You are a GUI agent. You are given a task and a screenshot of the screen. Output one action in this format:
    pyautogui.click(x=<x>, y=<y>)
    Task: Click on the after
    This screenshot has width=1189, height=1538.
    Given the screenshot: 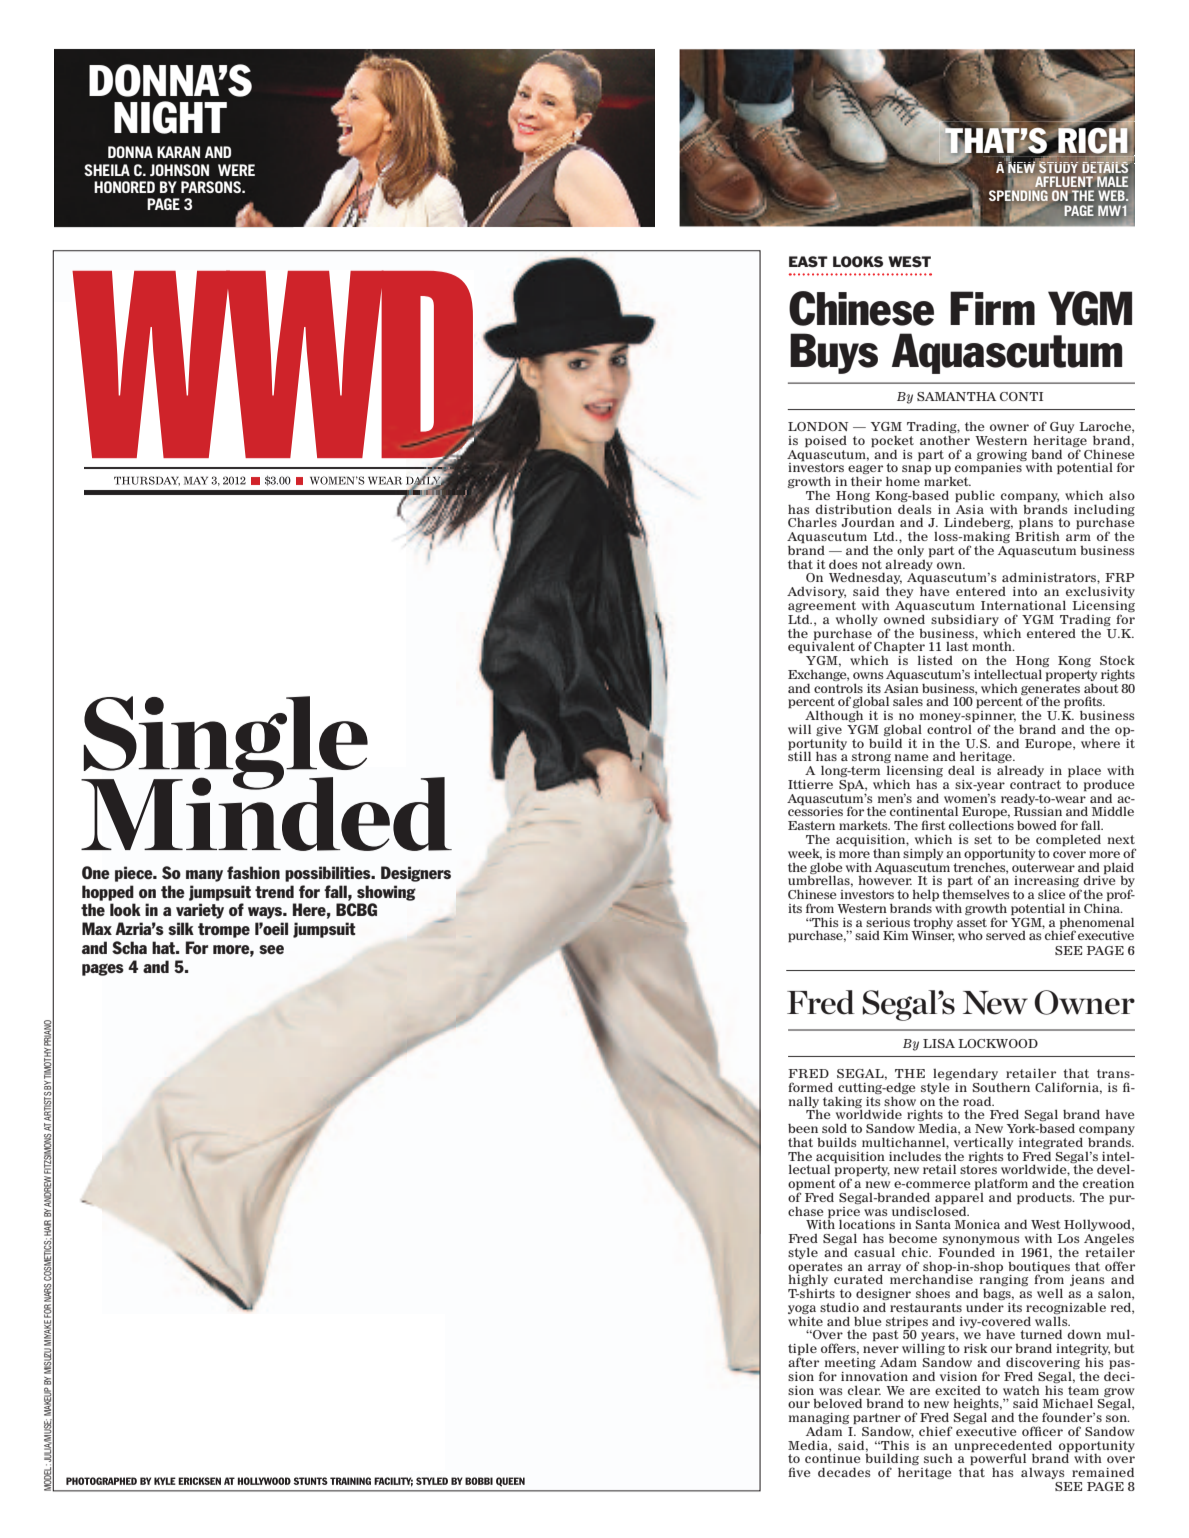 What is the action you would take?
    pyautogui.click(x=803, y=1361)
